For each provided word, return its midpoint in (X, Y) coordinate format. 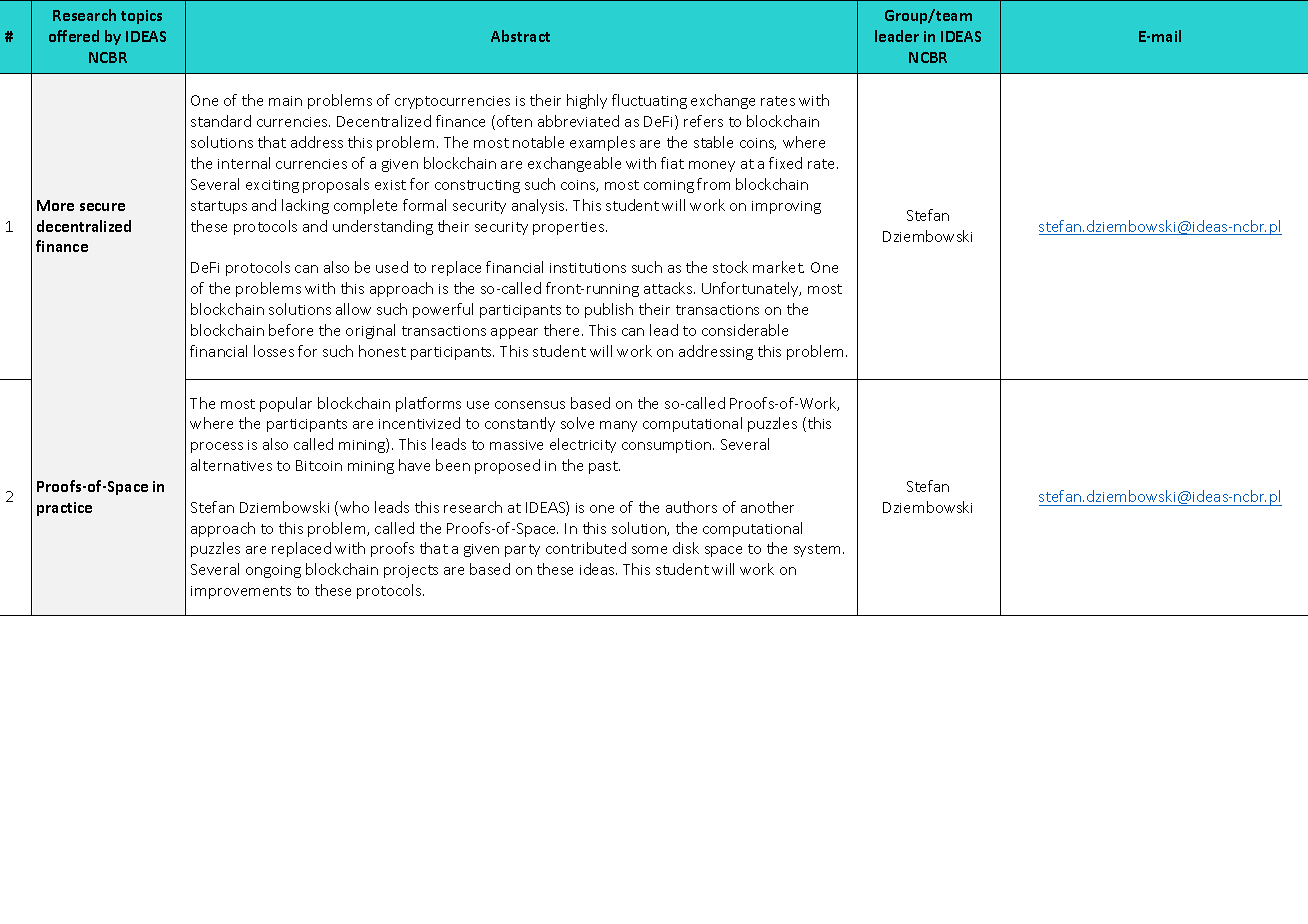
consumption (668, 446)
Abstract (520, 36)
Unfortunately (751, 289)
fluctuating (649, 101)
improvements (241, 592)
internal (244, 163)
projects (411, 571)
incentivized (419, 423)
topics (141, 17)
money (712, 166)
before (291, 330)
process (217, 447)
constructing (477, 186)
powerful (443, 310)
